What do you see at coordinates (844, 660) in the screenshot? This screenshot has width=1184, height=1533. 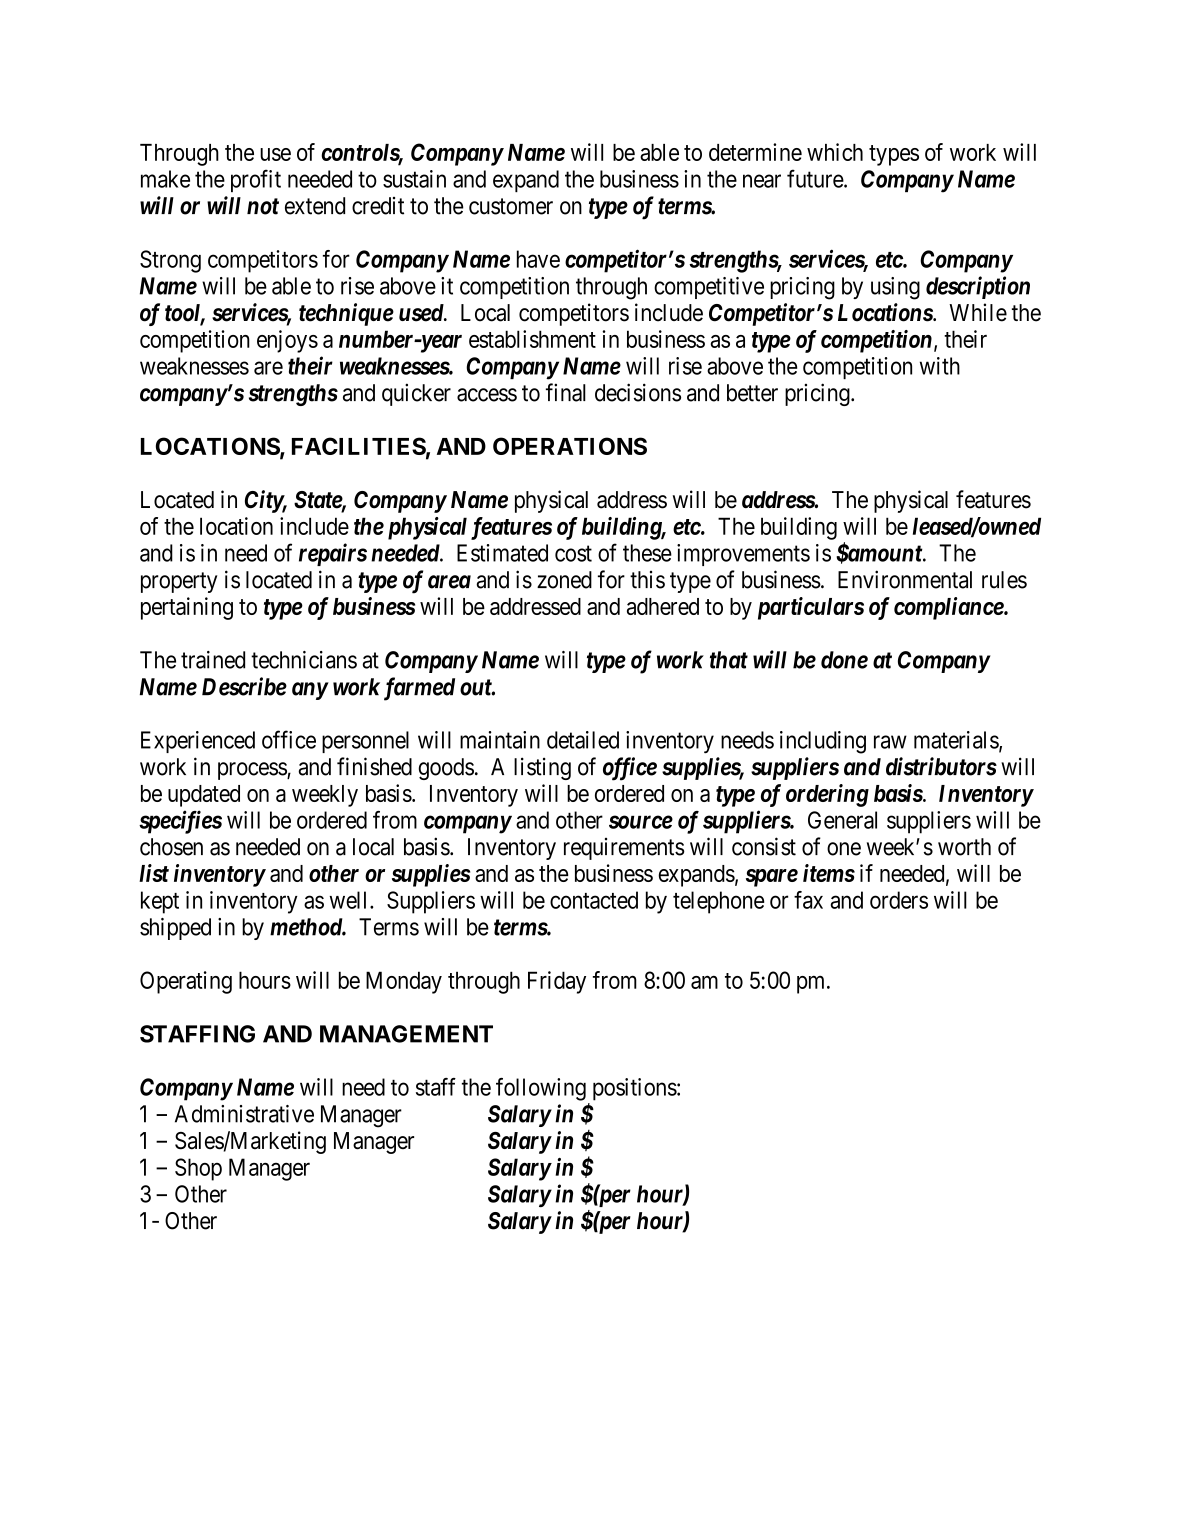 I see `done` at bounding box center [844, 660].
